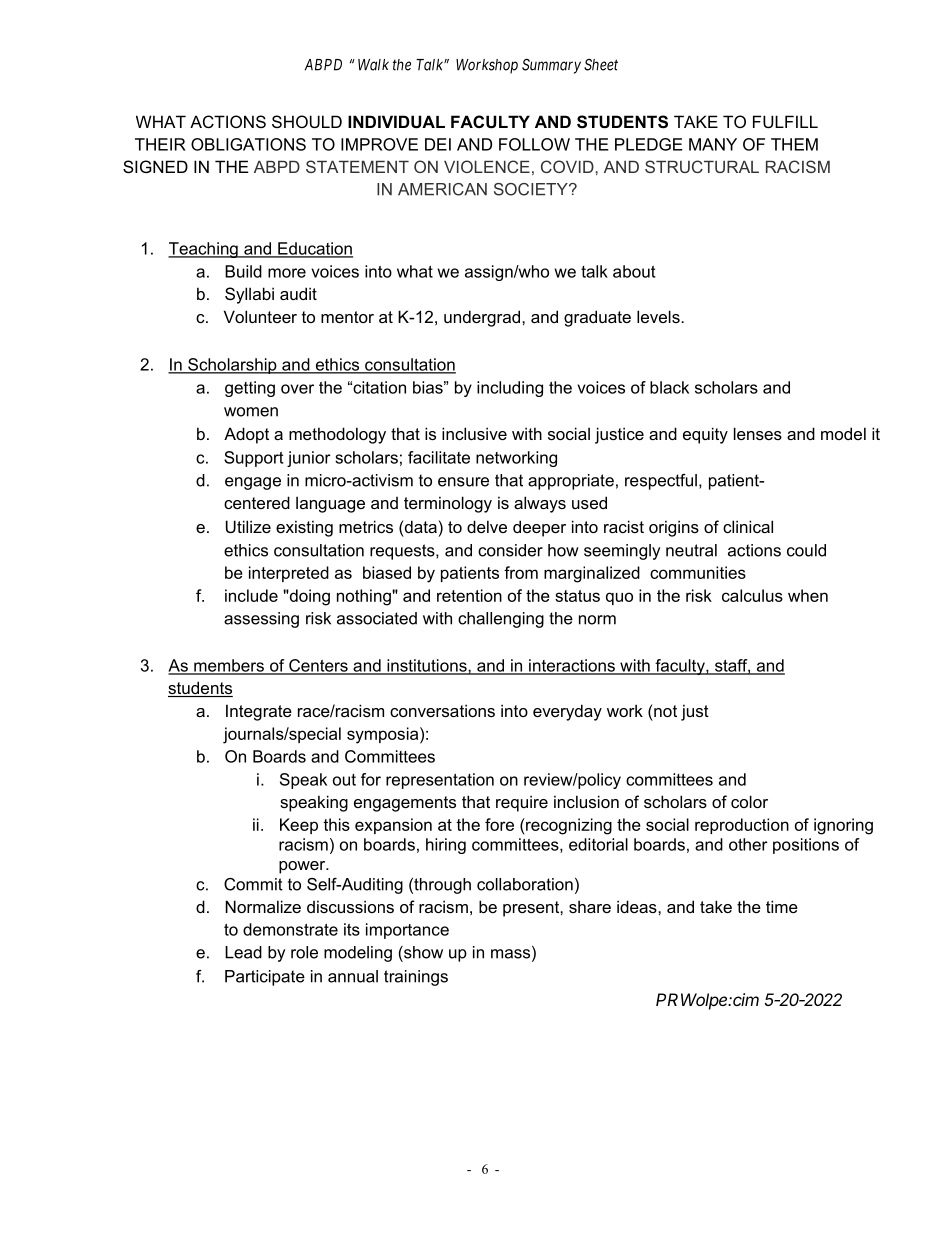 This screenshot has height=1233, width=952. I want to click on Lead, so click(243, 952).
